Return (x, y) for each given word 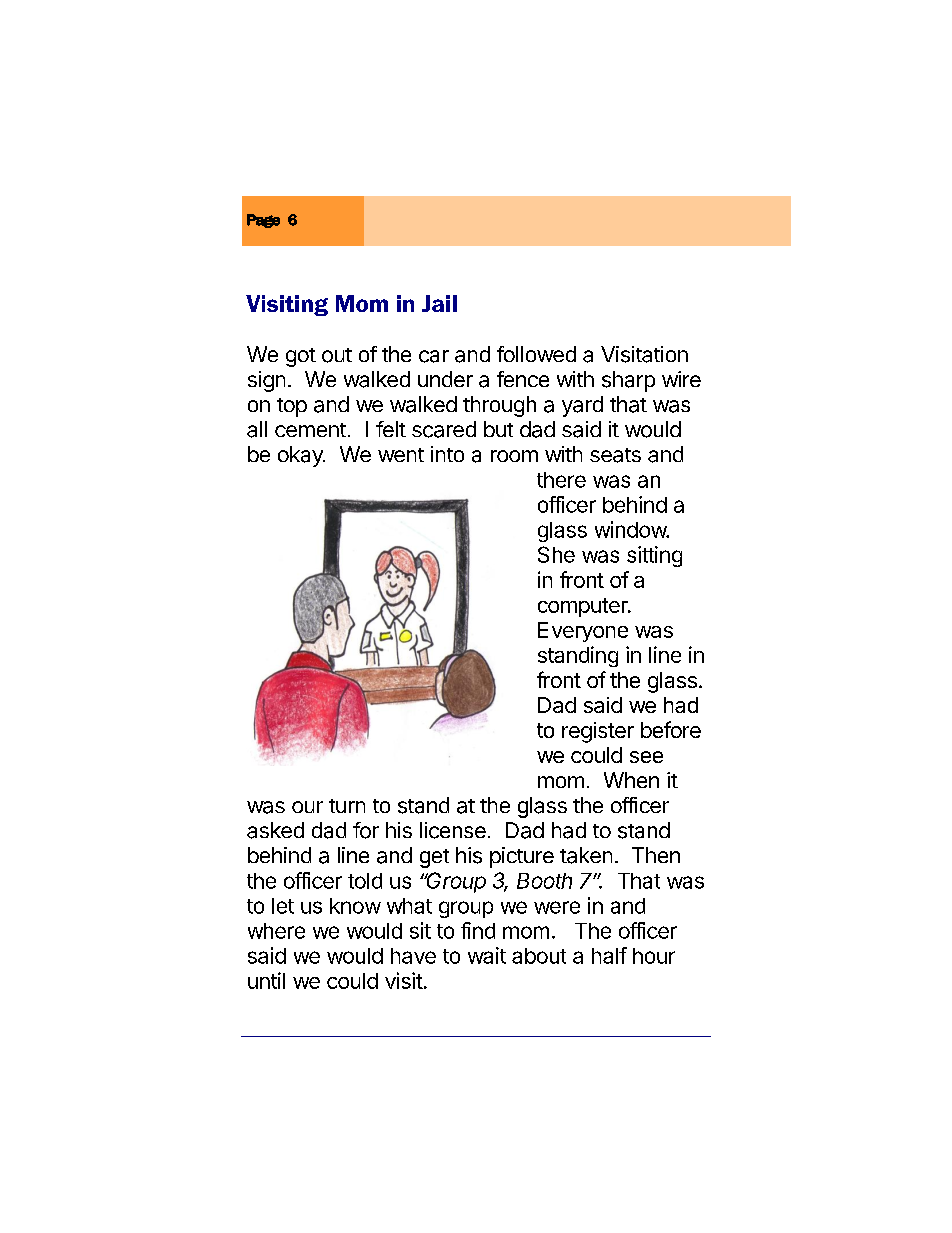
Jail (439, 303)
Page (263, 221)
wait (487, 955)
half (609, 955)
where (276, 931)
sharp (628, 381)
